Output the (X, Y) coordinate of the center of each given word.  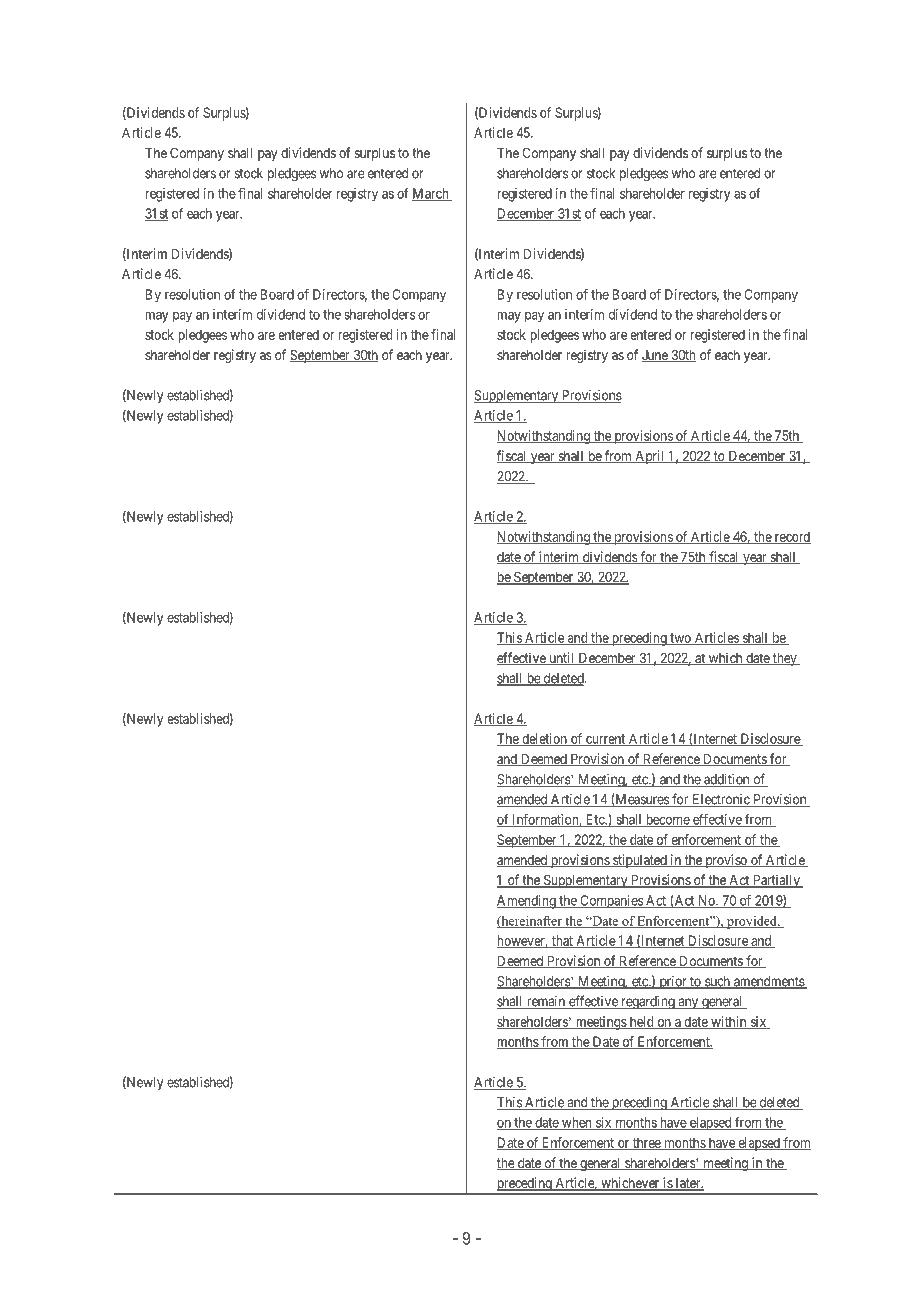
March (431, 194)
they (784, 659)
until (562, 659)
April (650, 457)
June (656, 356)
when (577, 1123)
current (606, 740)
